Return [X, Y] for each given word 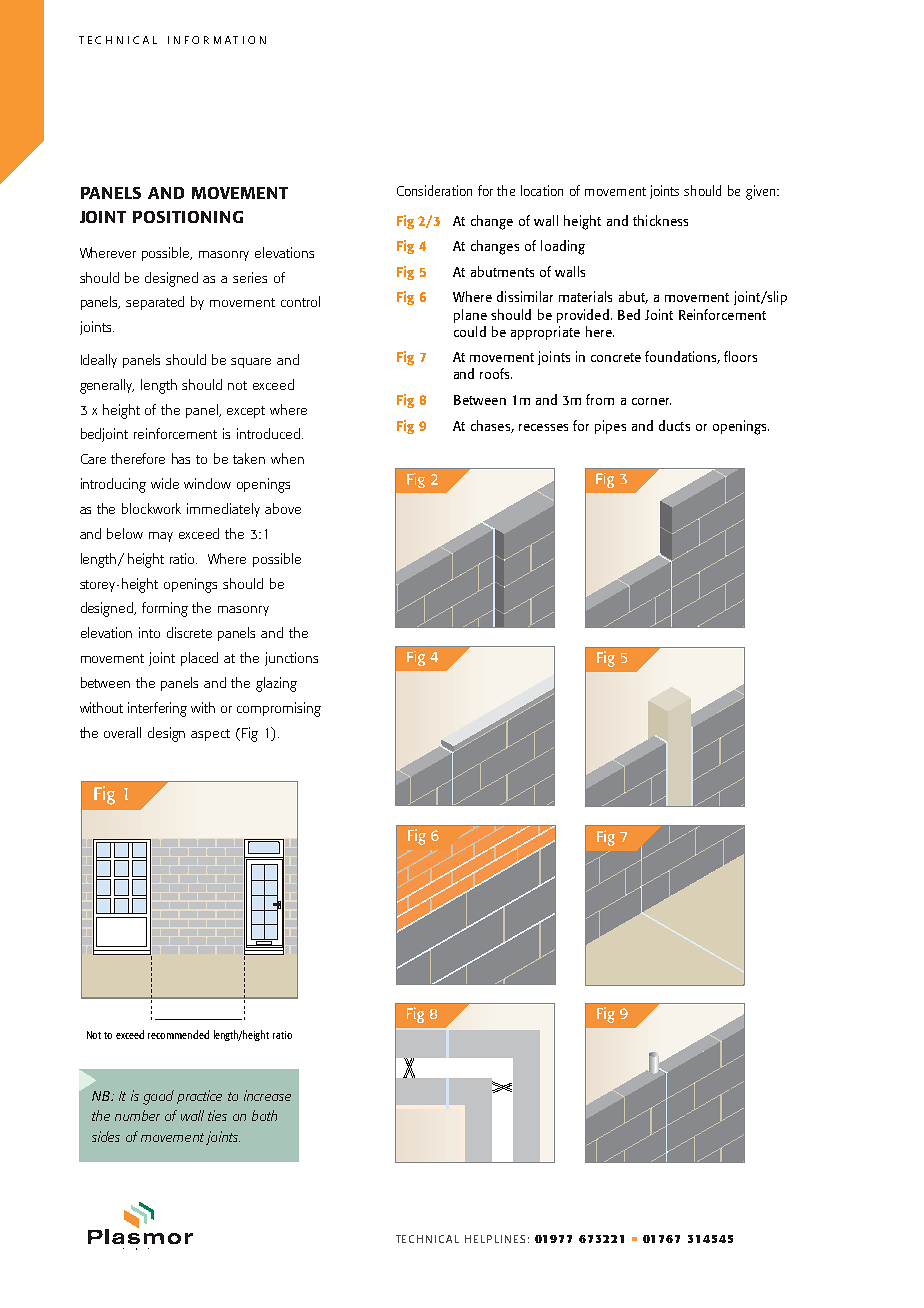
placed [199, 659]
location [542, 190]
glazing [276, 684]
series [250, 277]
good [158, 1097]
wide [165, 483]
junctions [291, 659]
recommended [178, 1034]
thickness [660, 220]
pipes [610, 427]
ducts [674, 425]
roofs [496, 373]
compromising [279, 709]
